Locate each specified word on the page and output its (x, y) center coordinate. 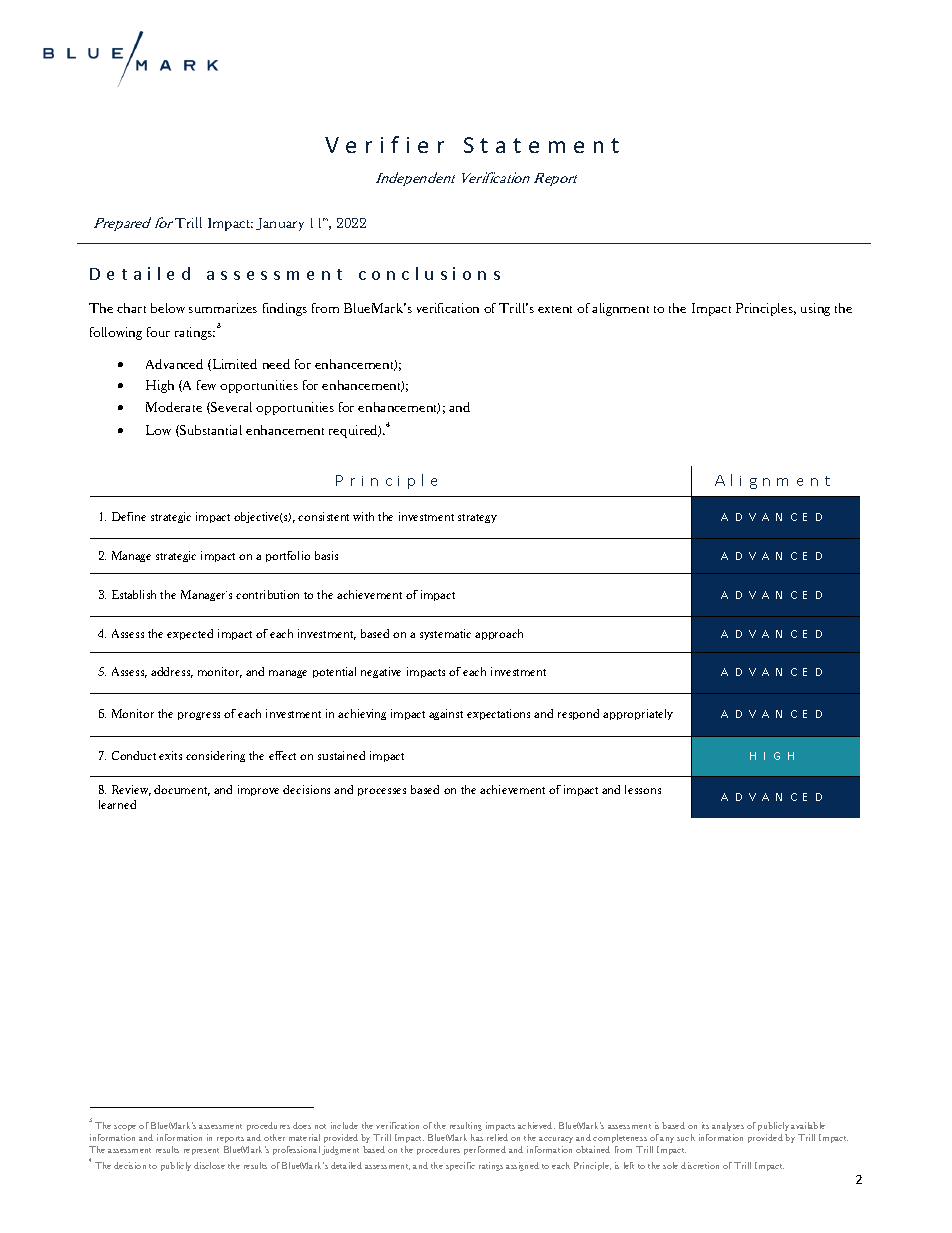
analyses (728, 1126)
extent (555, 309)
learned (117, 804)
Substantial (210, 431)
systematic (445, 634)
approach (499, 634)
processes (382, 792)
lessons (643, 789)
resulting (466, 1126)
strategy (477, 518)
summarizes (223, 308)
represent (201, 1151)
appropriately (638, 714)
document (182, 790)
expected (190, 634)
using (815, 309)
